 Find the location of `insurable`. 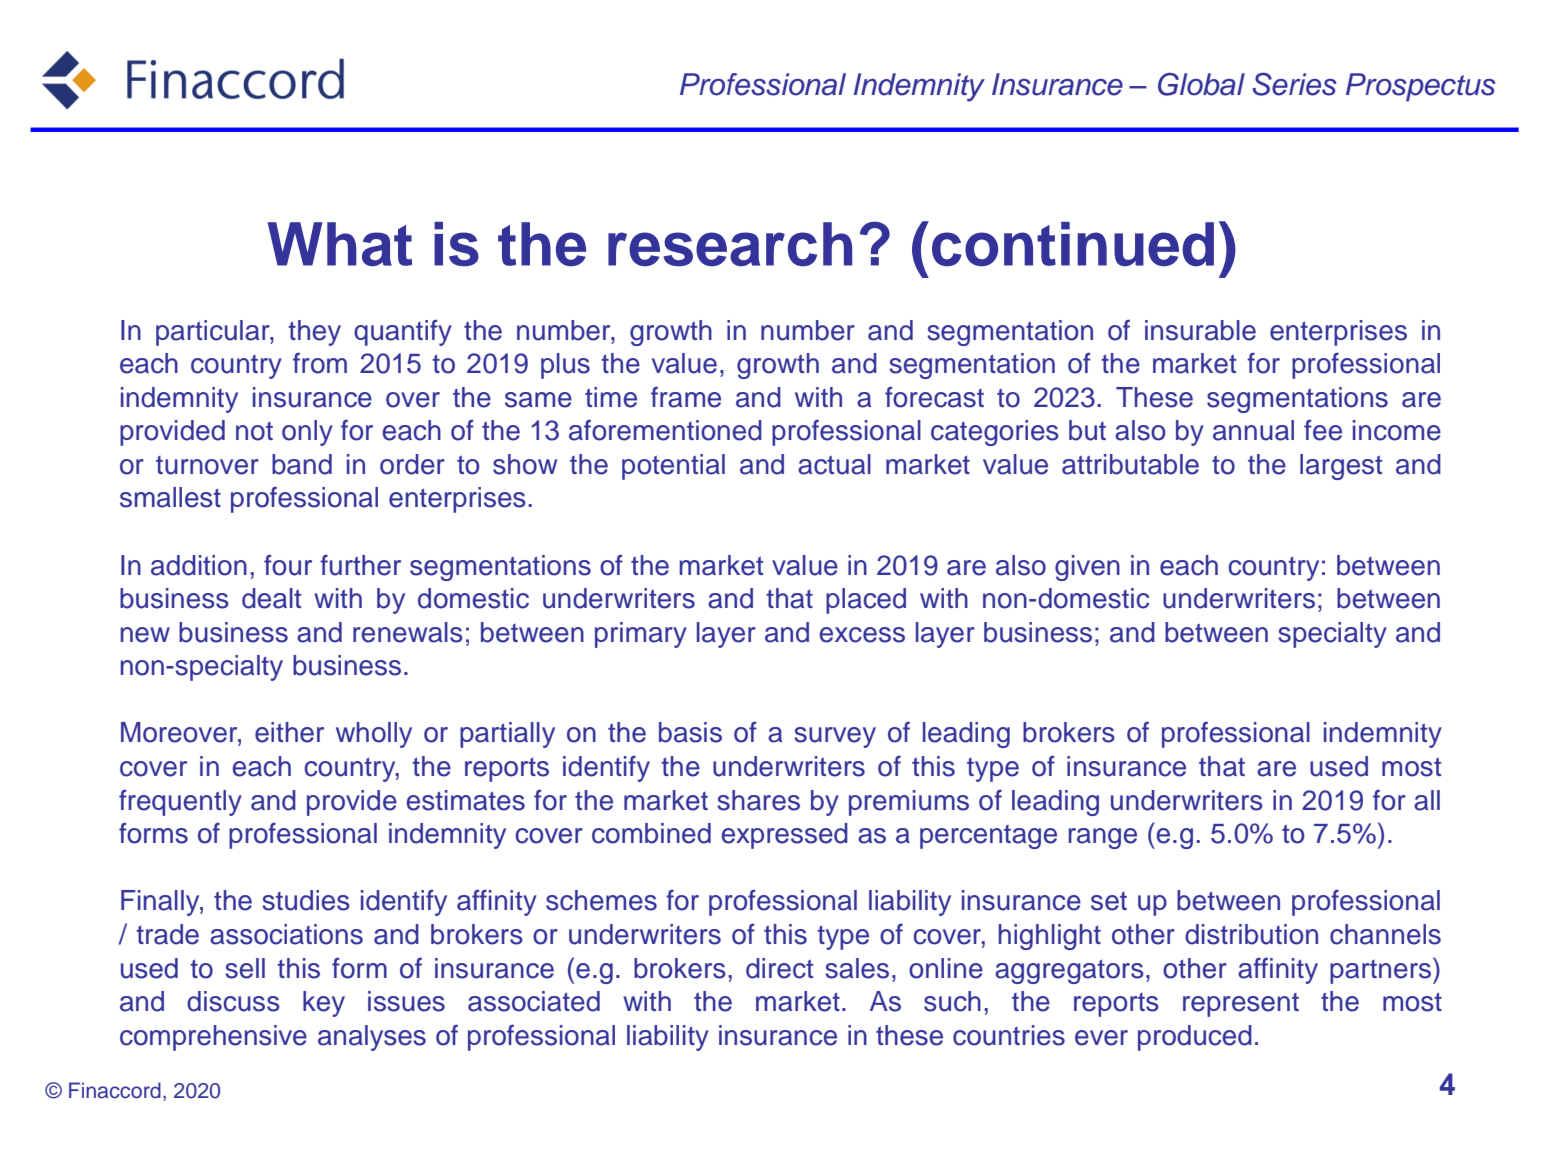

insurable is located at coordinates (1200, 330).
